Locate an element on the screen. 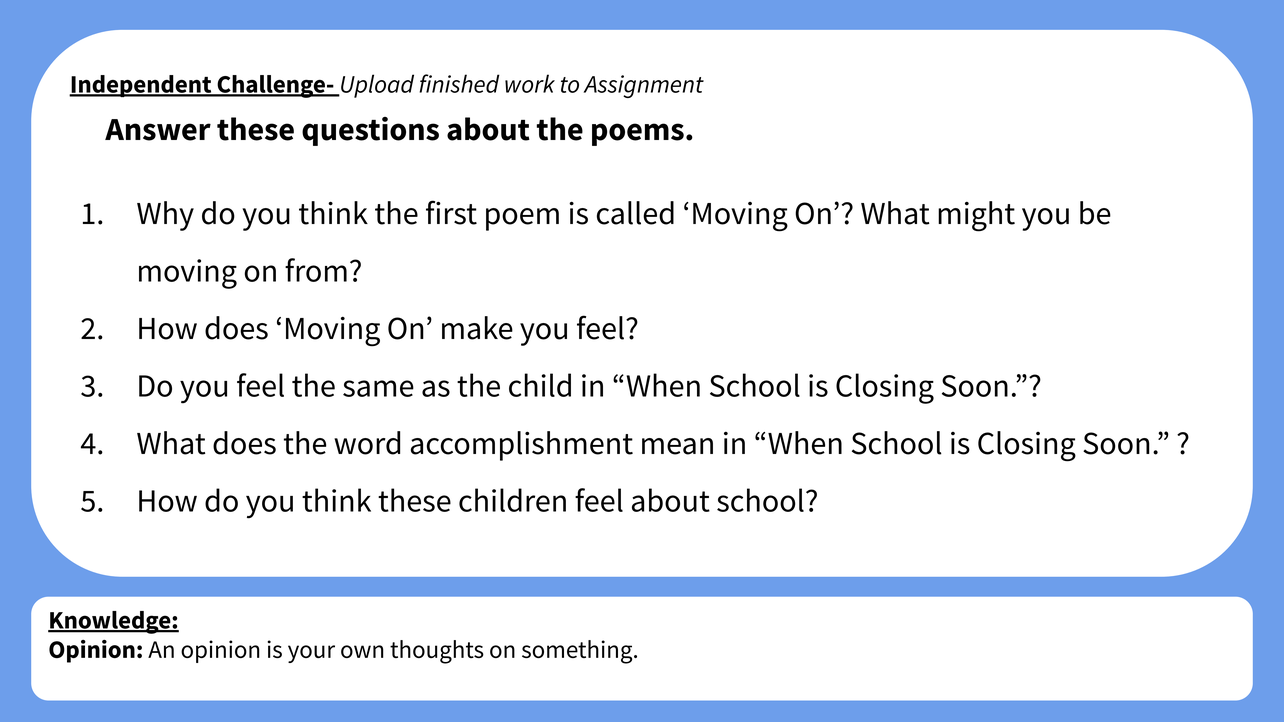 The width and height of the screenshot is (1284, 722). Independent is located at coordinates (141, 86).
